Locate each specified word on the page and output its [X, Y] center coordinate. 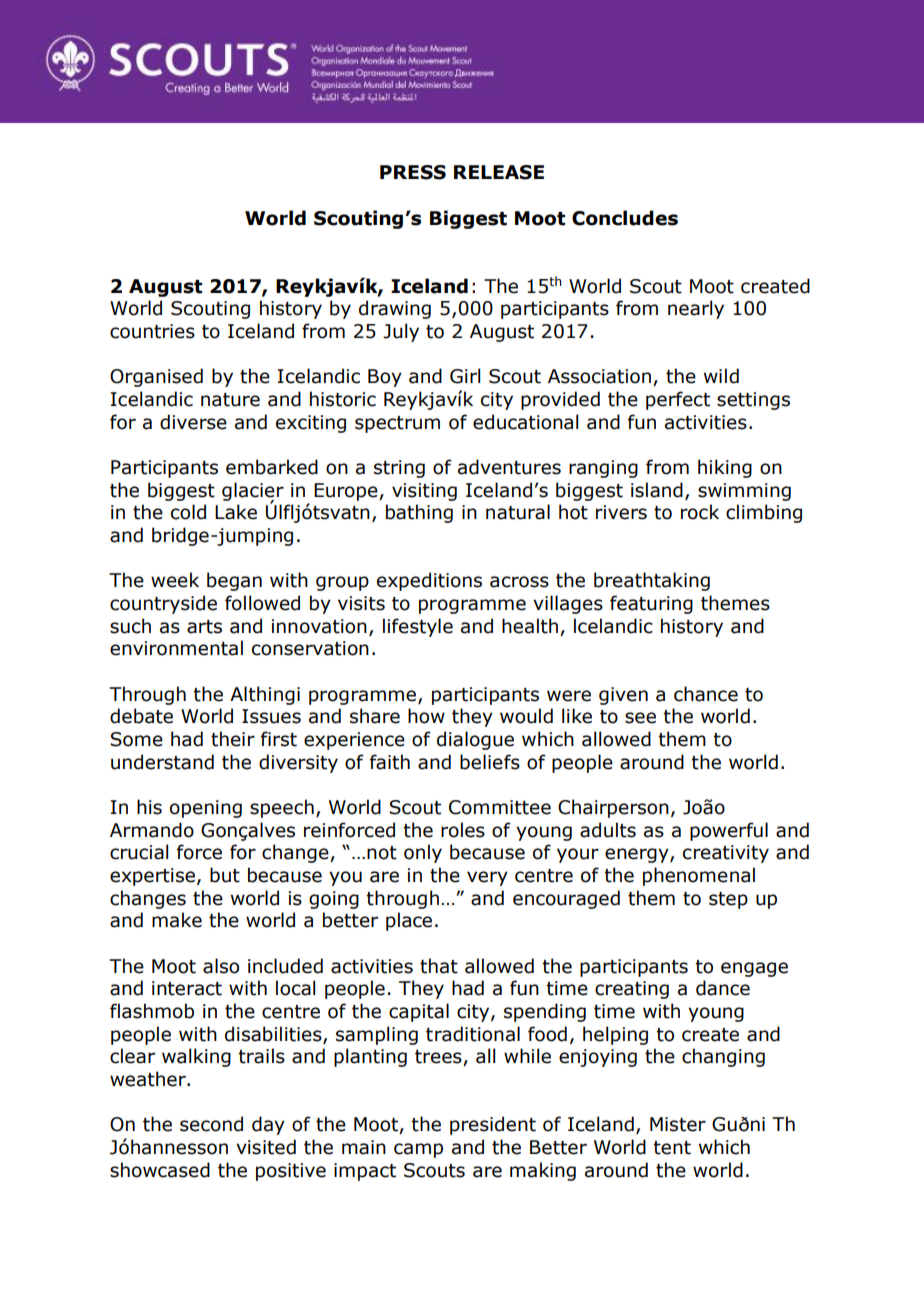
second [211, 1124]
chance [706, 694]
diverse [193, 422]
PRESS [413, 172]
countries [152, 331]
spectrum [397, 424]
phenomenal [699, 876]
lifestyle [418, 627]
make [177, 920]
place [409, 921]
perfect [678, 400]
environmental [176, 648]
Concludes [625, 218]
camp [418, 1150]
